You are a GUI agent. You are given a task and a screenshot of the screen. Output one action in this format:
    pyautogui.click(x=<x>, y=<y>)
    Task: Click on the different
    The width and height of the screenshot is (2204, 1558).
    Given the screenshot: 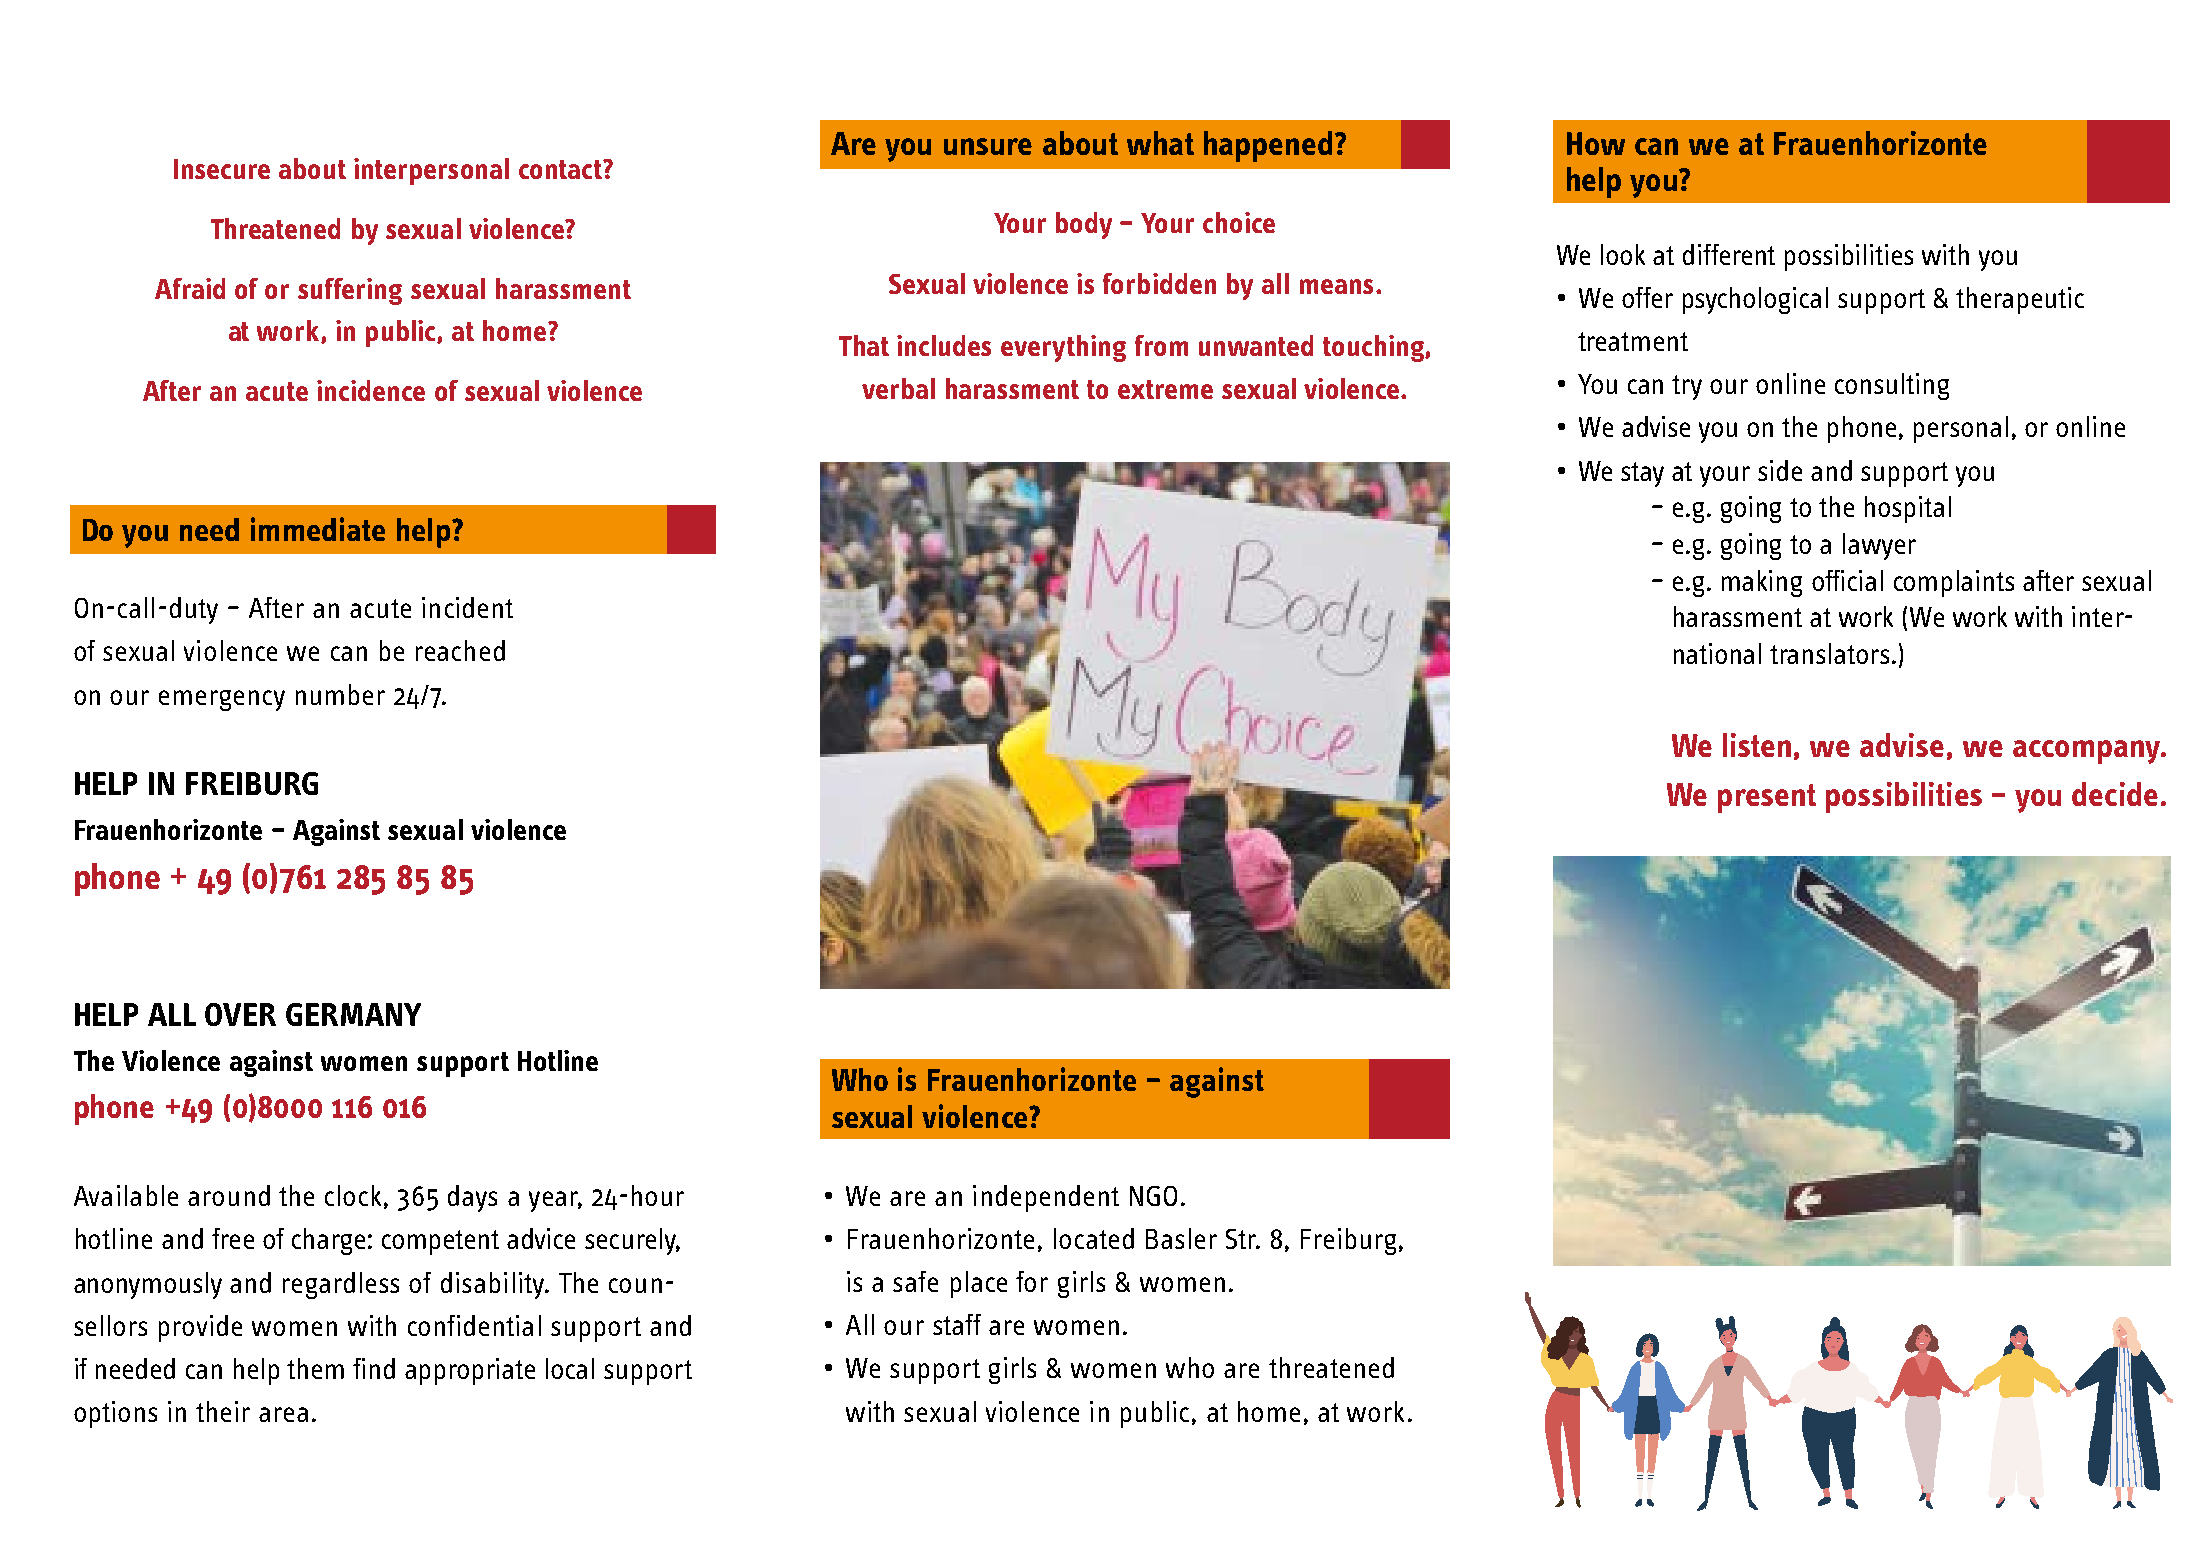 What is the action you would take?
    pyautogui.click(x=1729, y=254)
